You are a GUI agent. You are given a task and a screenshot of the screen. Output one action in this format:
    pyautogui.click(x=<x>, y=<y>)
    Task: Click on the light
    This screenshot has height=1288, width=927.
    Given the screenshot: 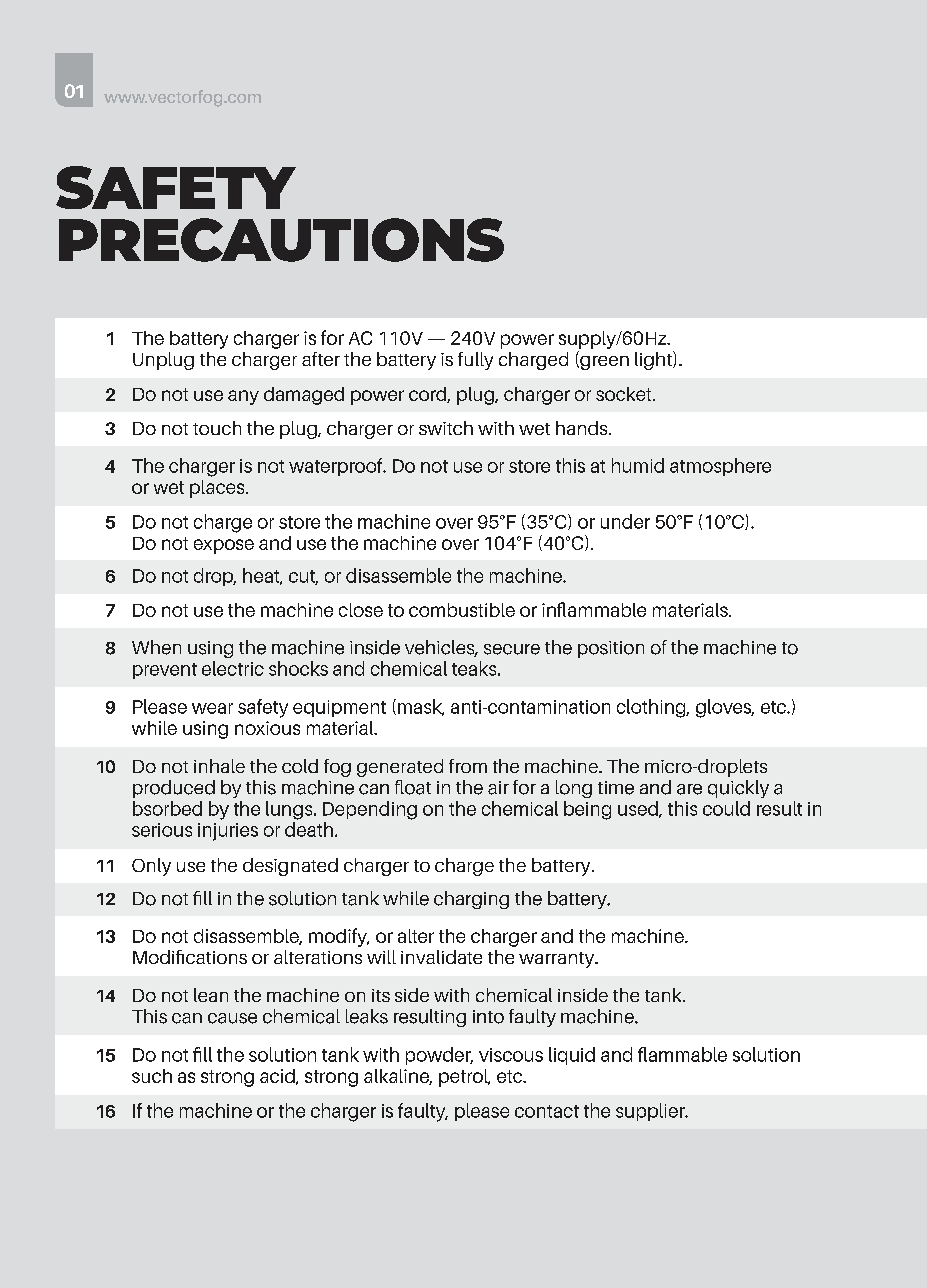 What is the action you would take?
    pyautogui.click(x=654, y=360)
